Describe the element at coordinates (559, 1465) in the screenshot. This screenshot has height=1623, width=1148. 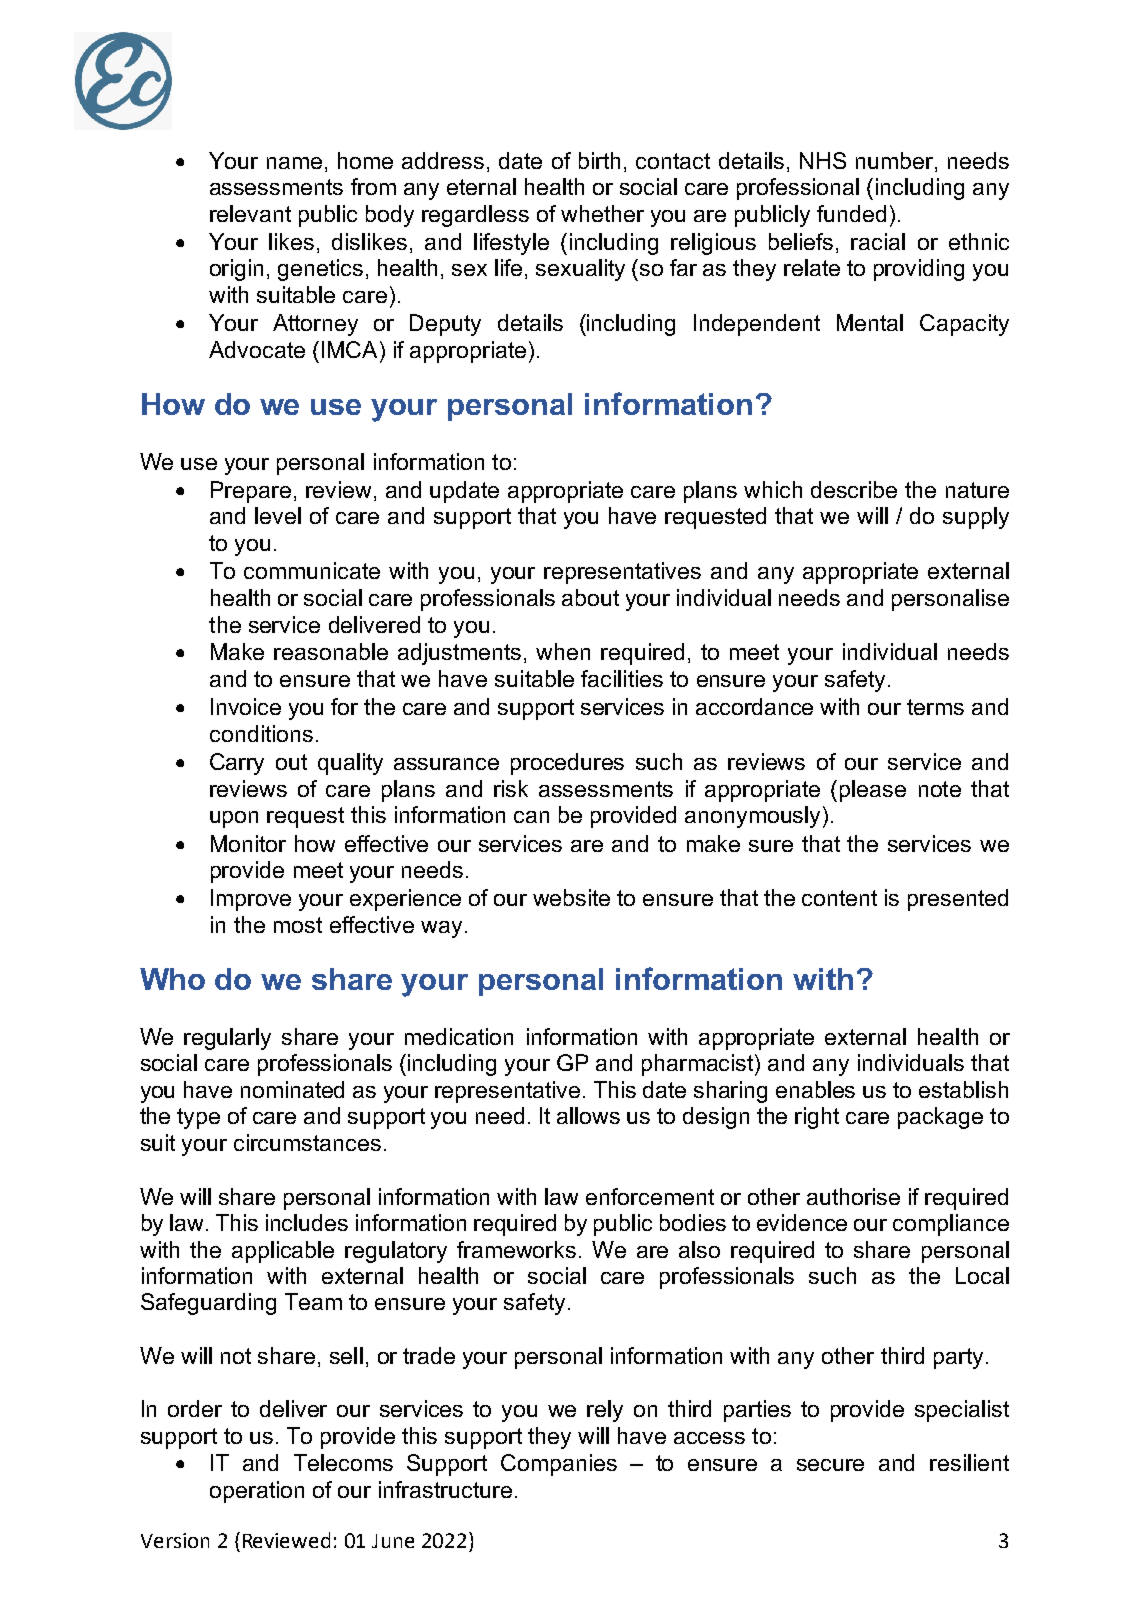
I see `Companies` at that location.
